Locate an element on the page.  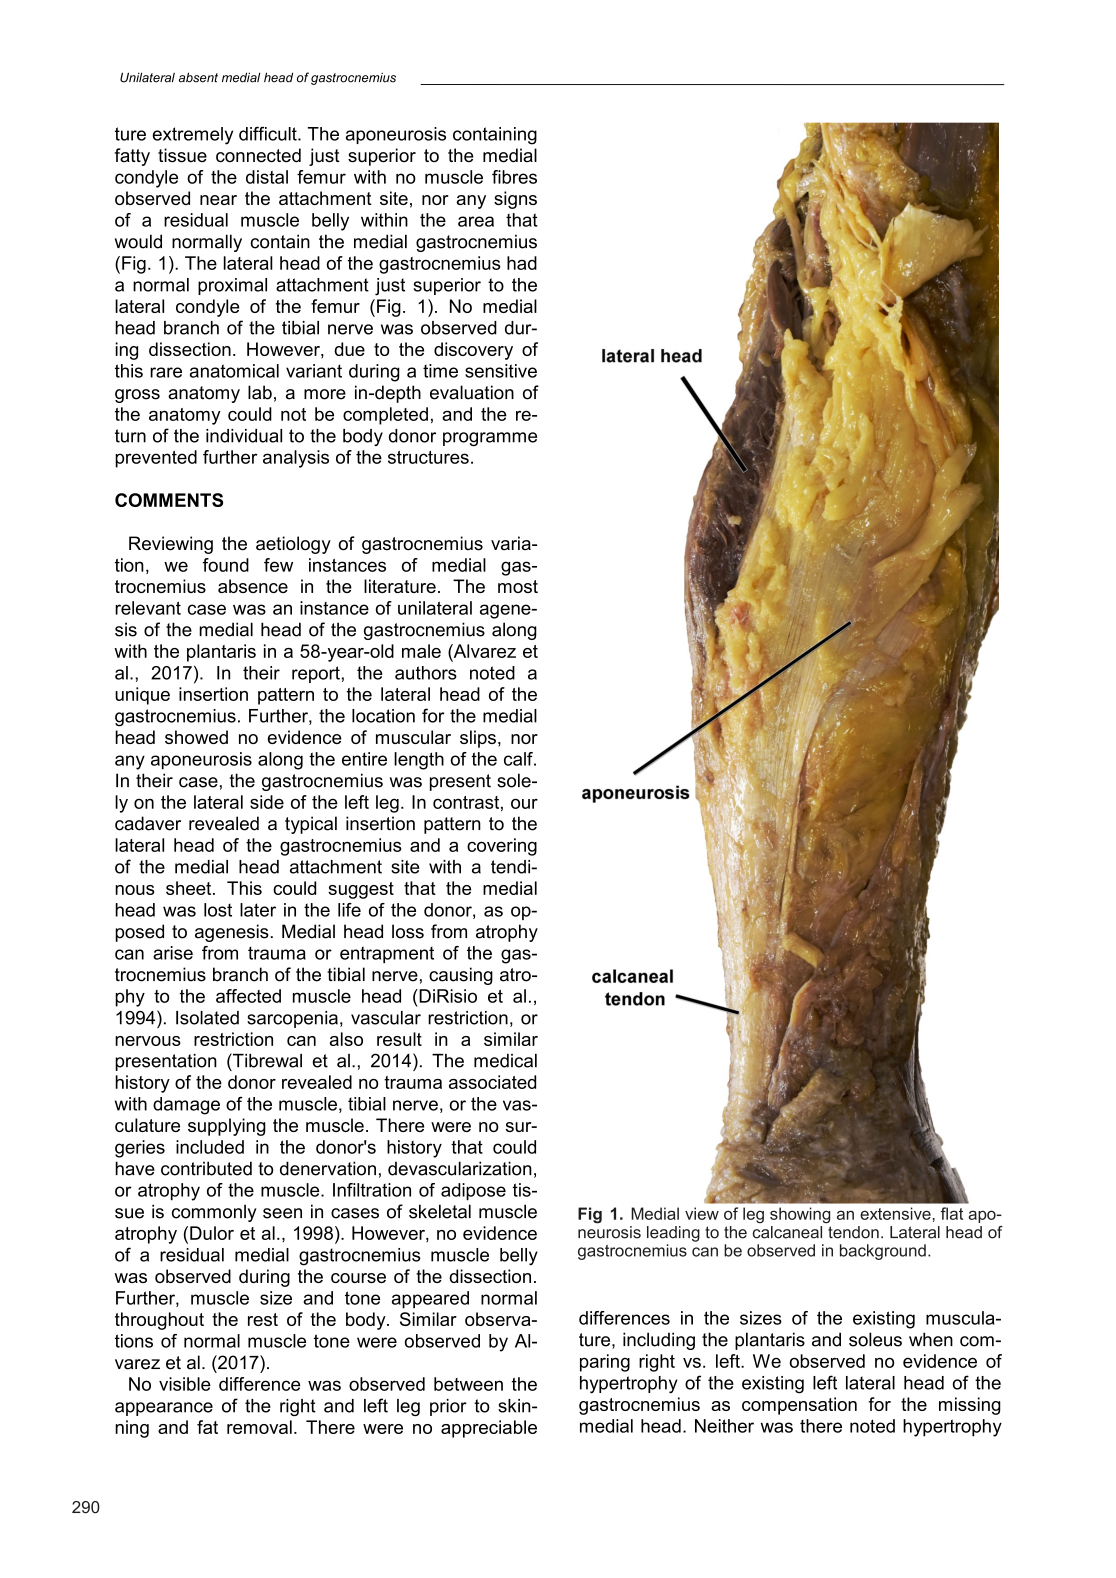
appreciable is located at coordinates (489, 1429).
